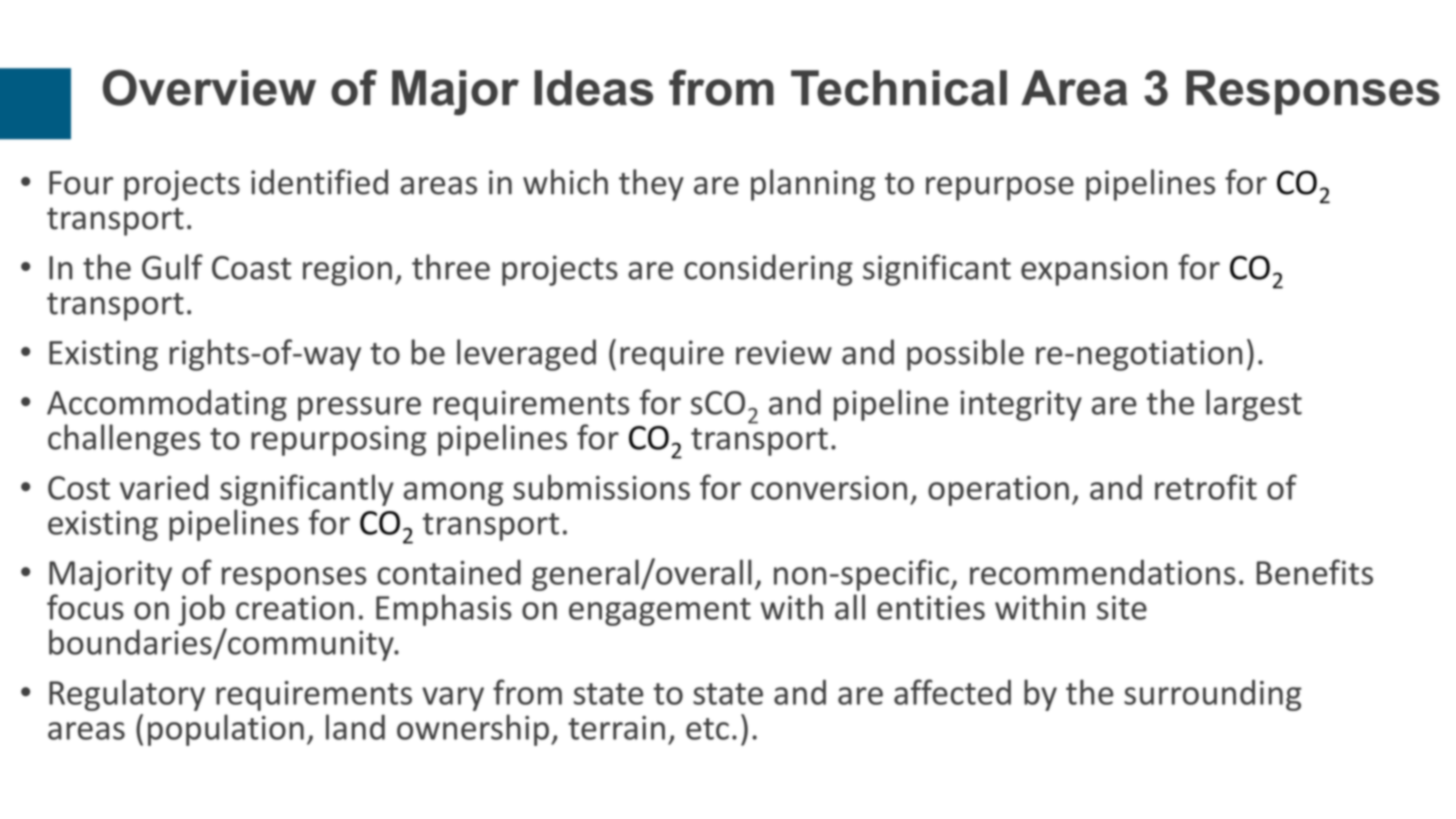  I want to click on Accommodating, so click(167, 405).
